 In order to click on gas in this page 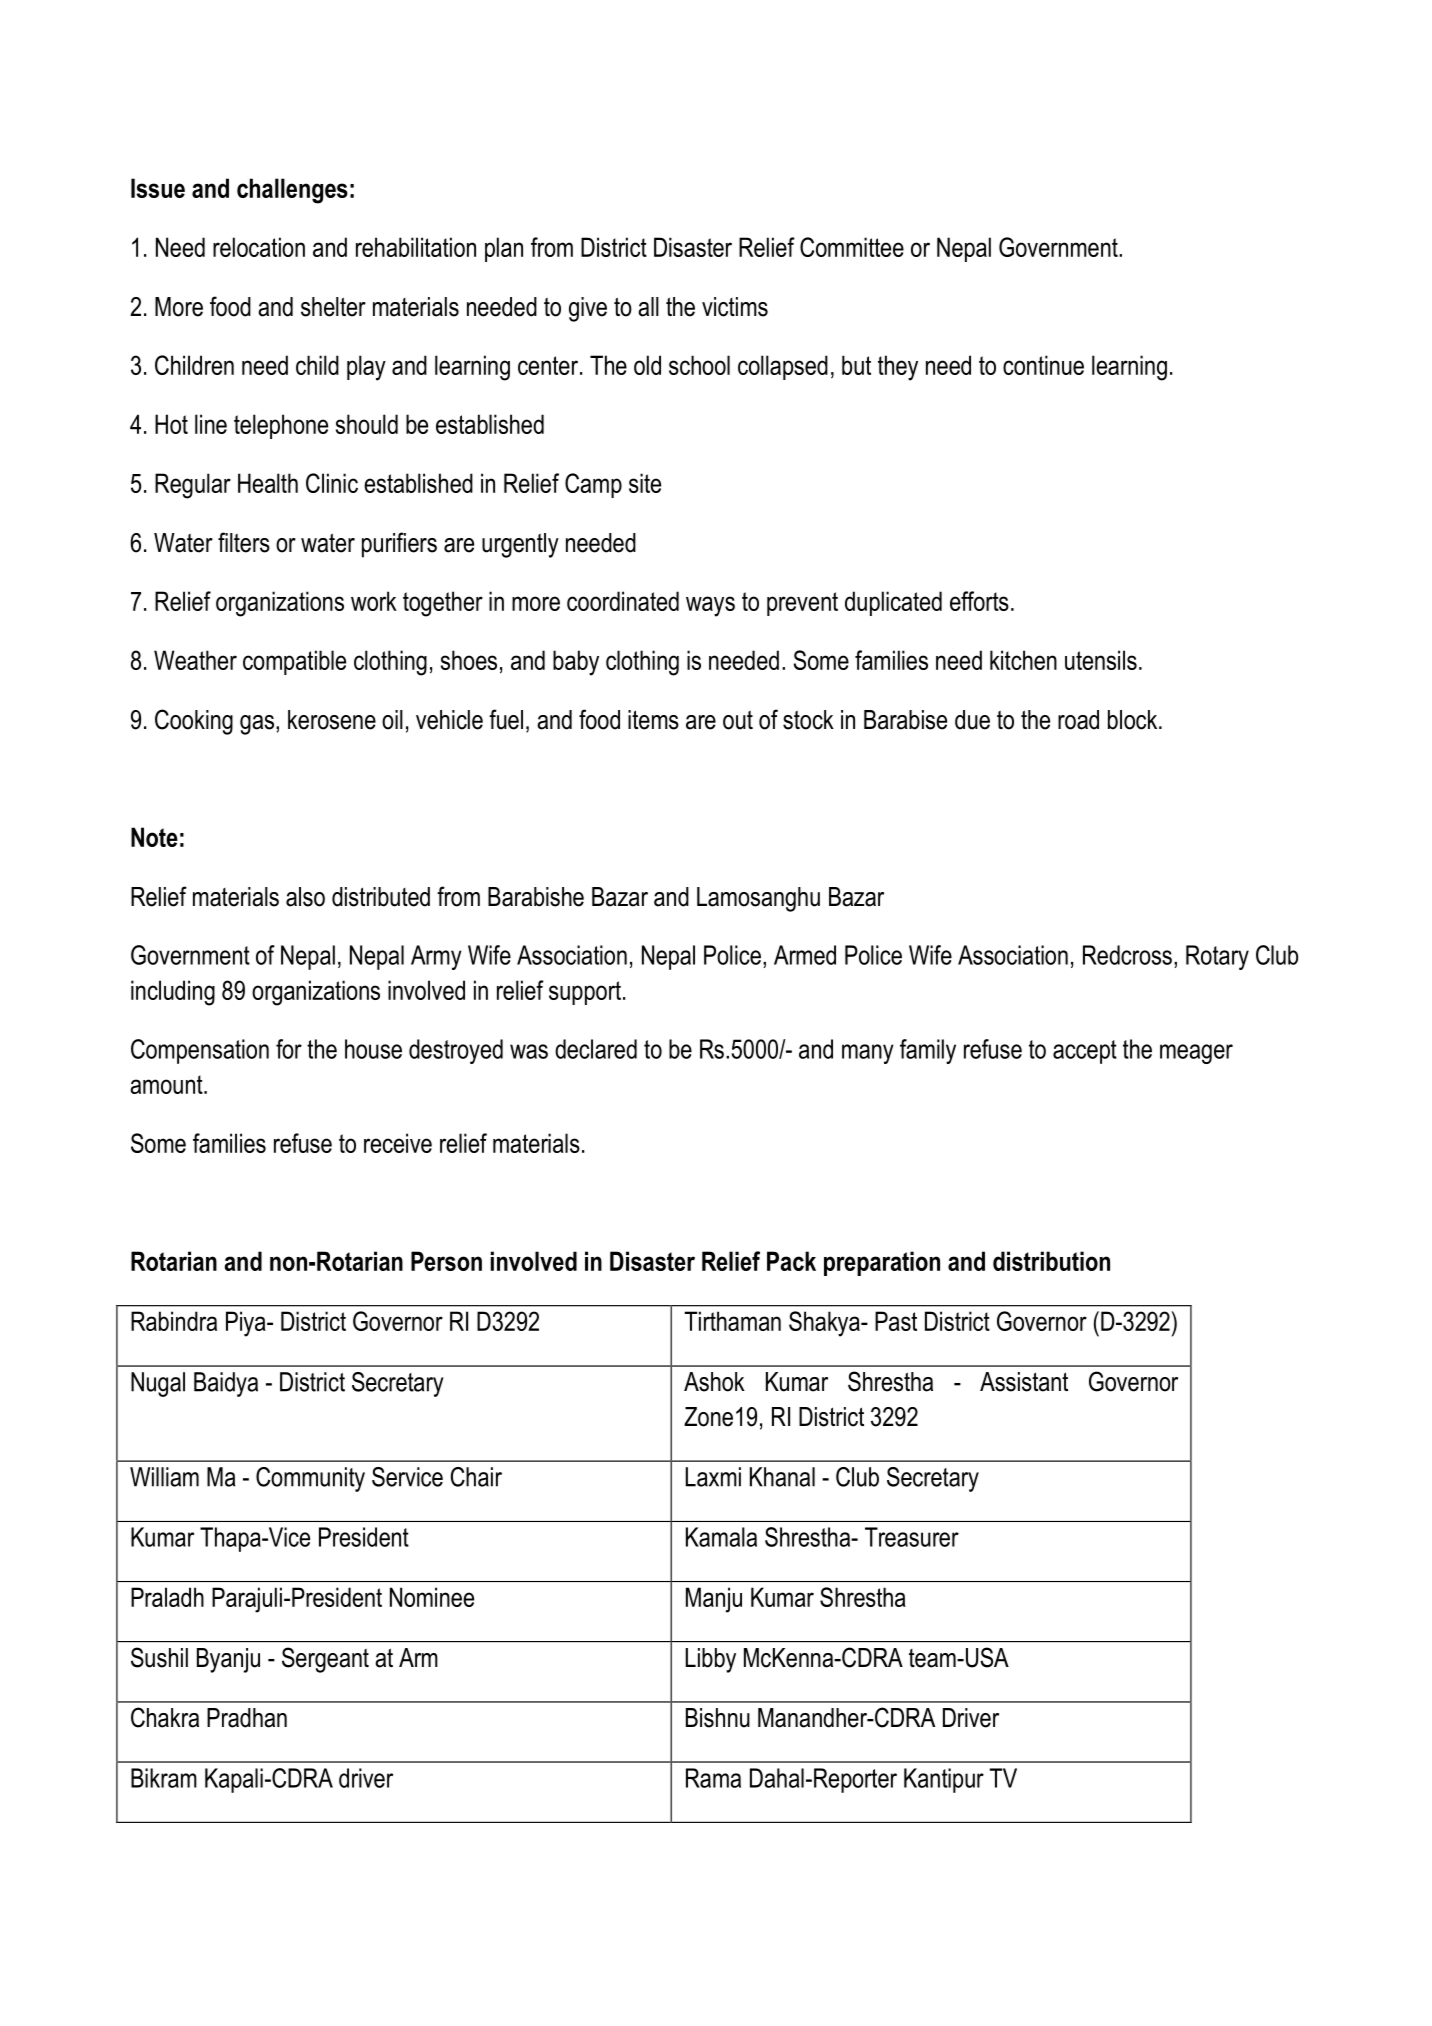, I will do `click(258, 725)`.
